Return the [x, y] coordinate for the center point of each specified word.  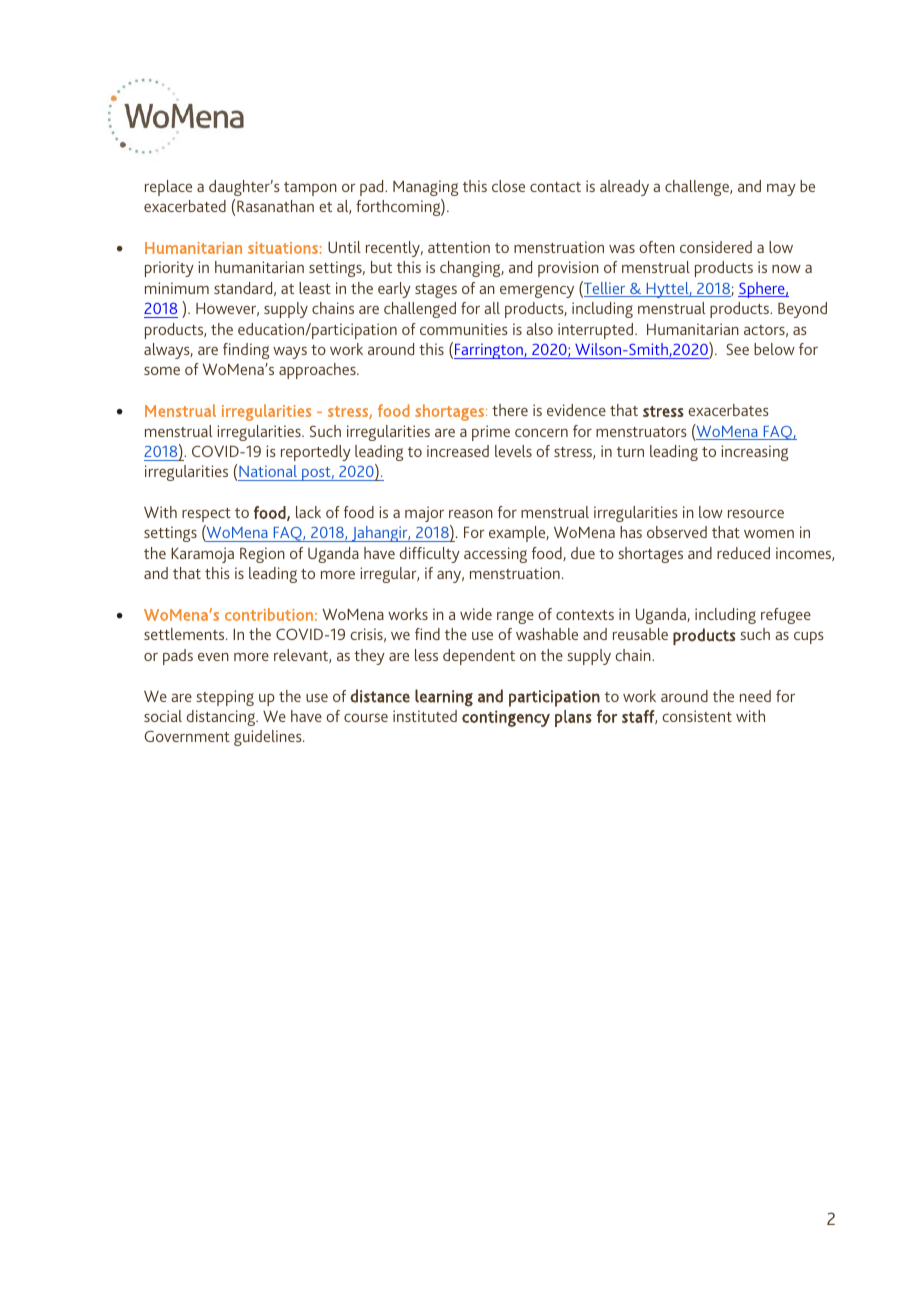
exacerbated [185, 206]
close [508, 186]
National [268, 471]
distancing [222, 718]
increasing [754, 453]
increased [458, 451]
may [781, 189]
